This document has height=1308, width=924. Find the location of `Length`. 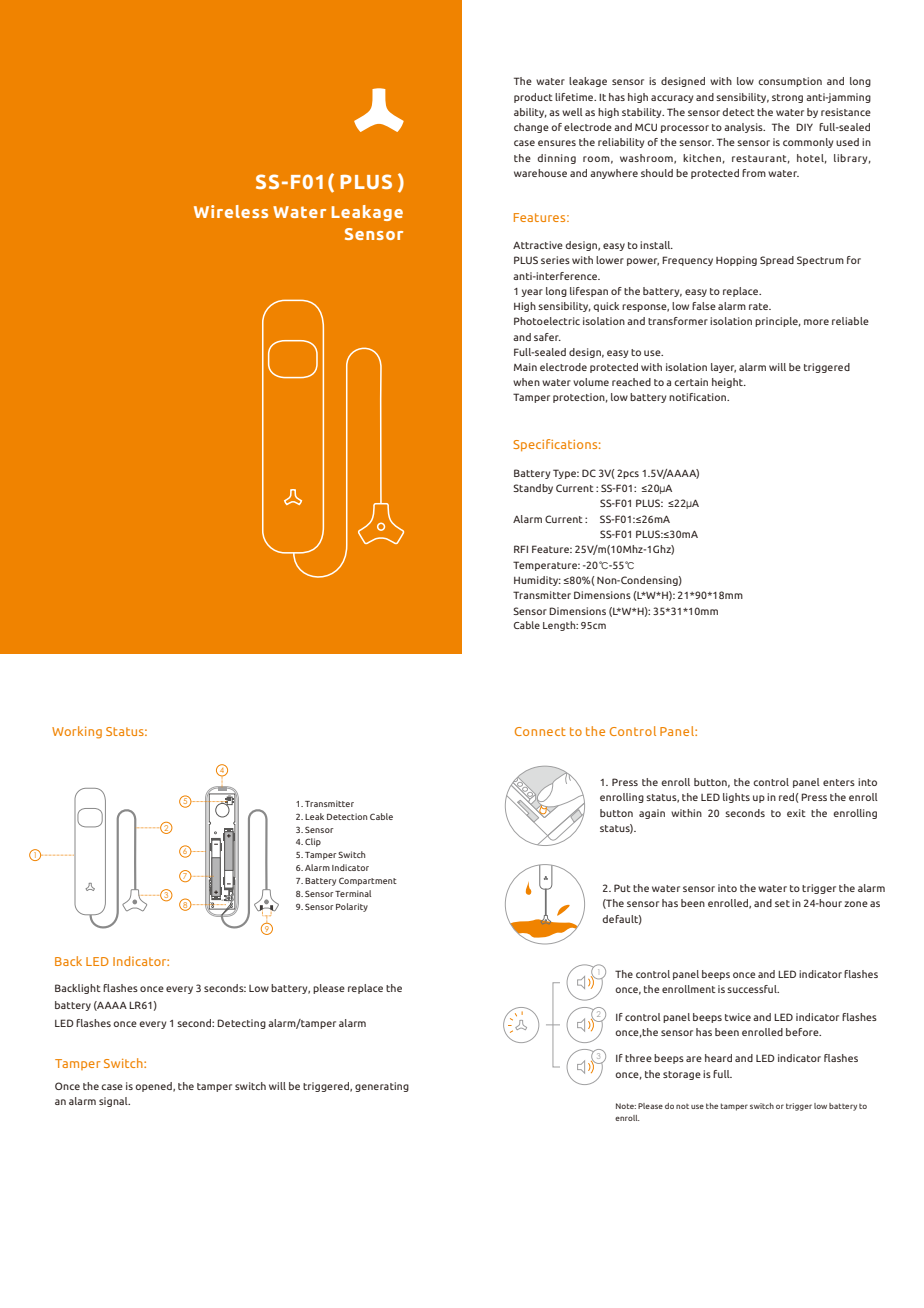

Length is located at coordinates (560, 626).
